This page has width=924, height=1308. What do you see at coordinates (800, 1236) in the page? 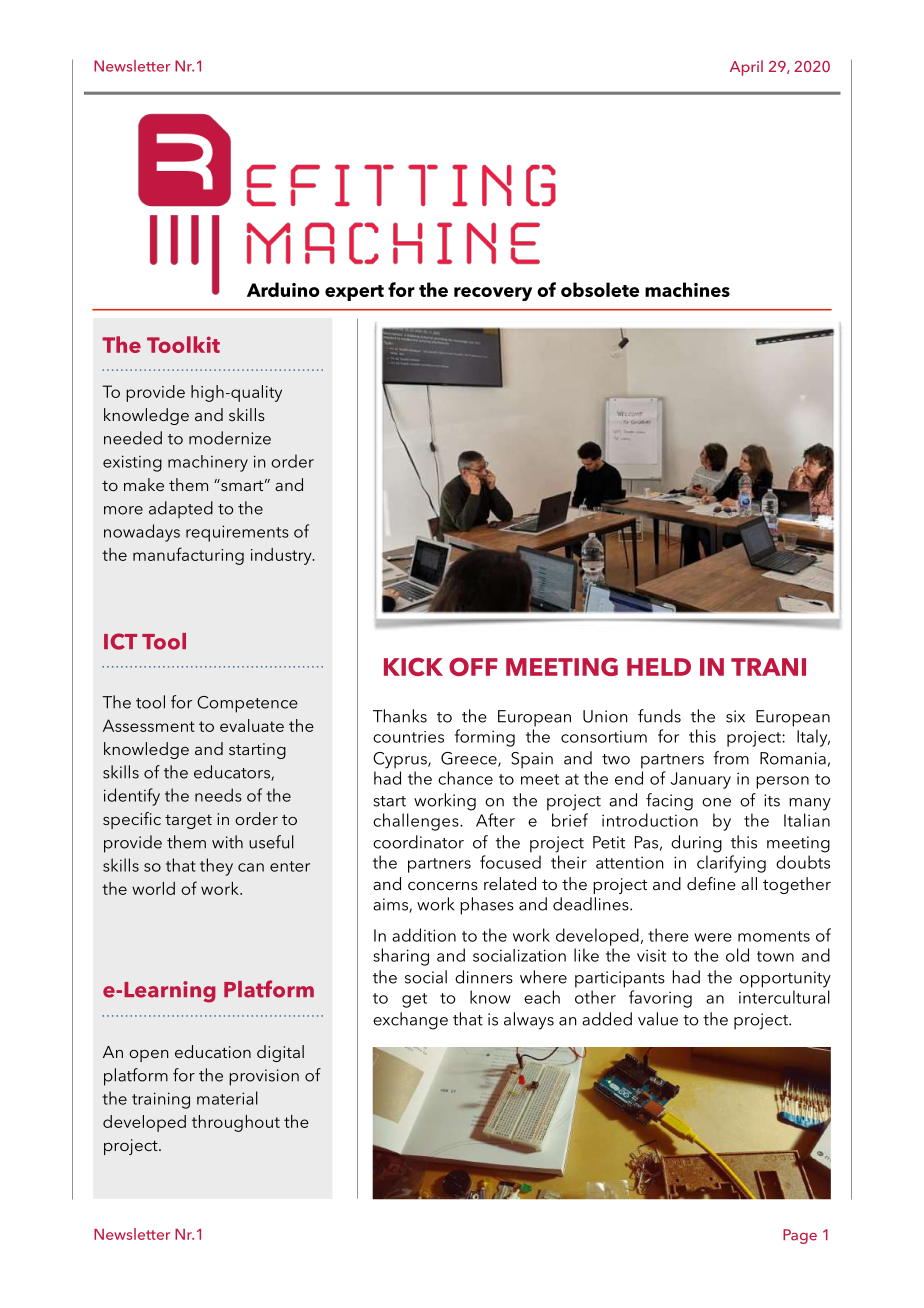
I see `Page` at bounding box center [800, 1236].
